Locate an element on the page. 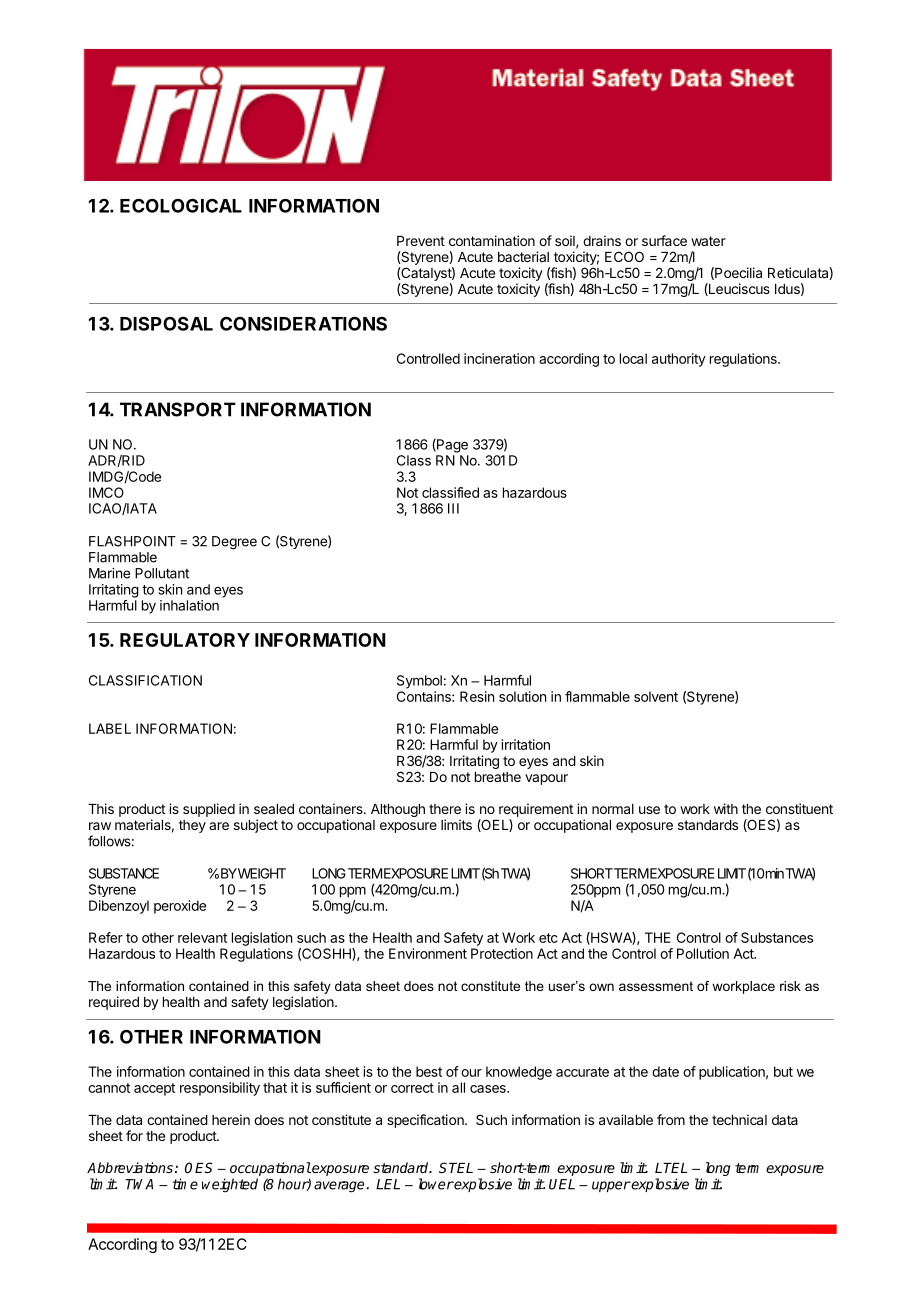 The width and height of the page is (924, 1308). water is located at coordinates (708, 241).
